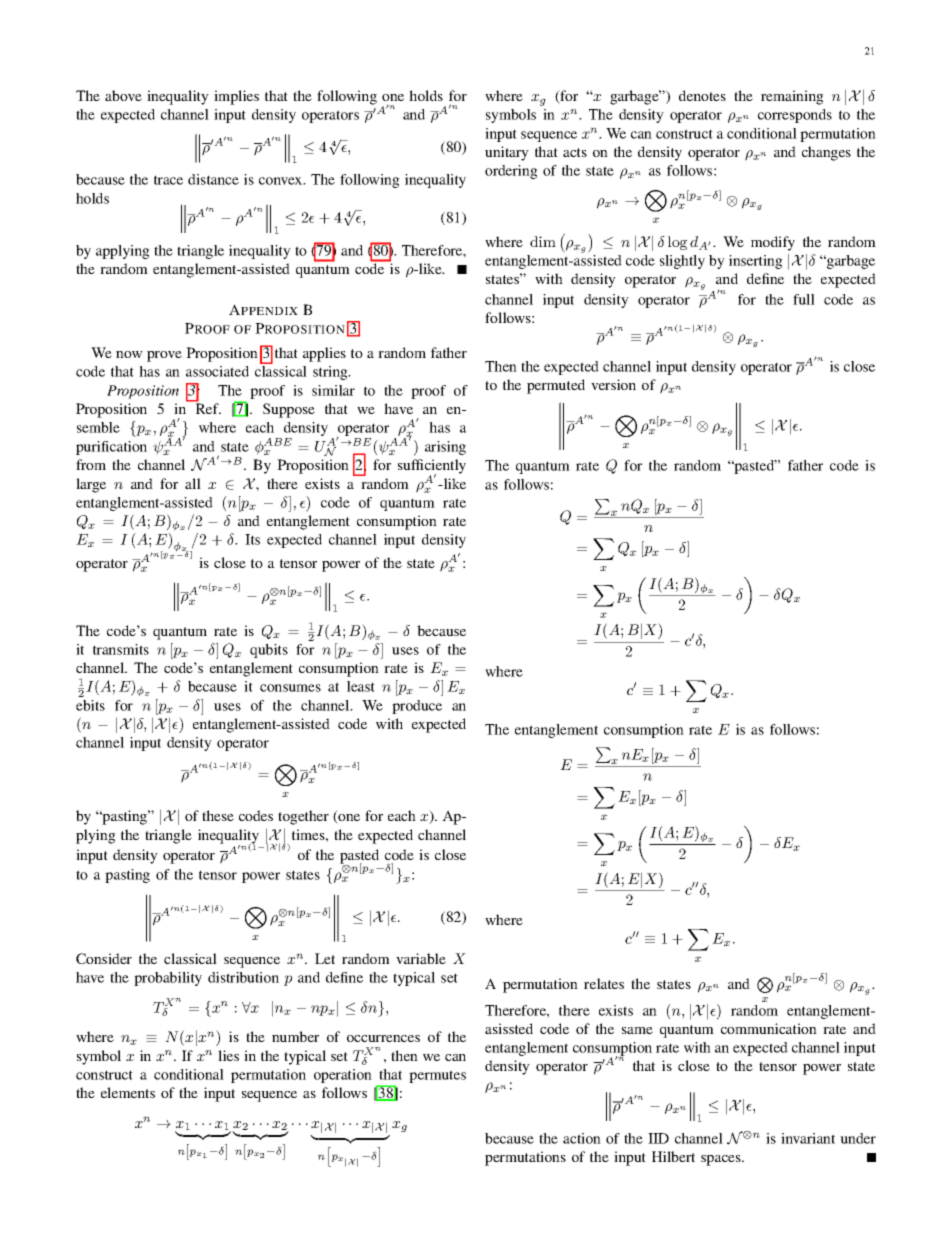  Describe the element at coordinates (417, 707) in the image. I see `produce` at that location.
